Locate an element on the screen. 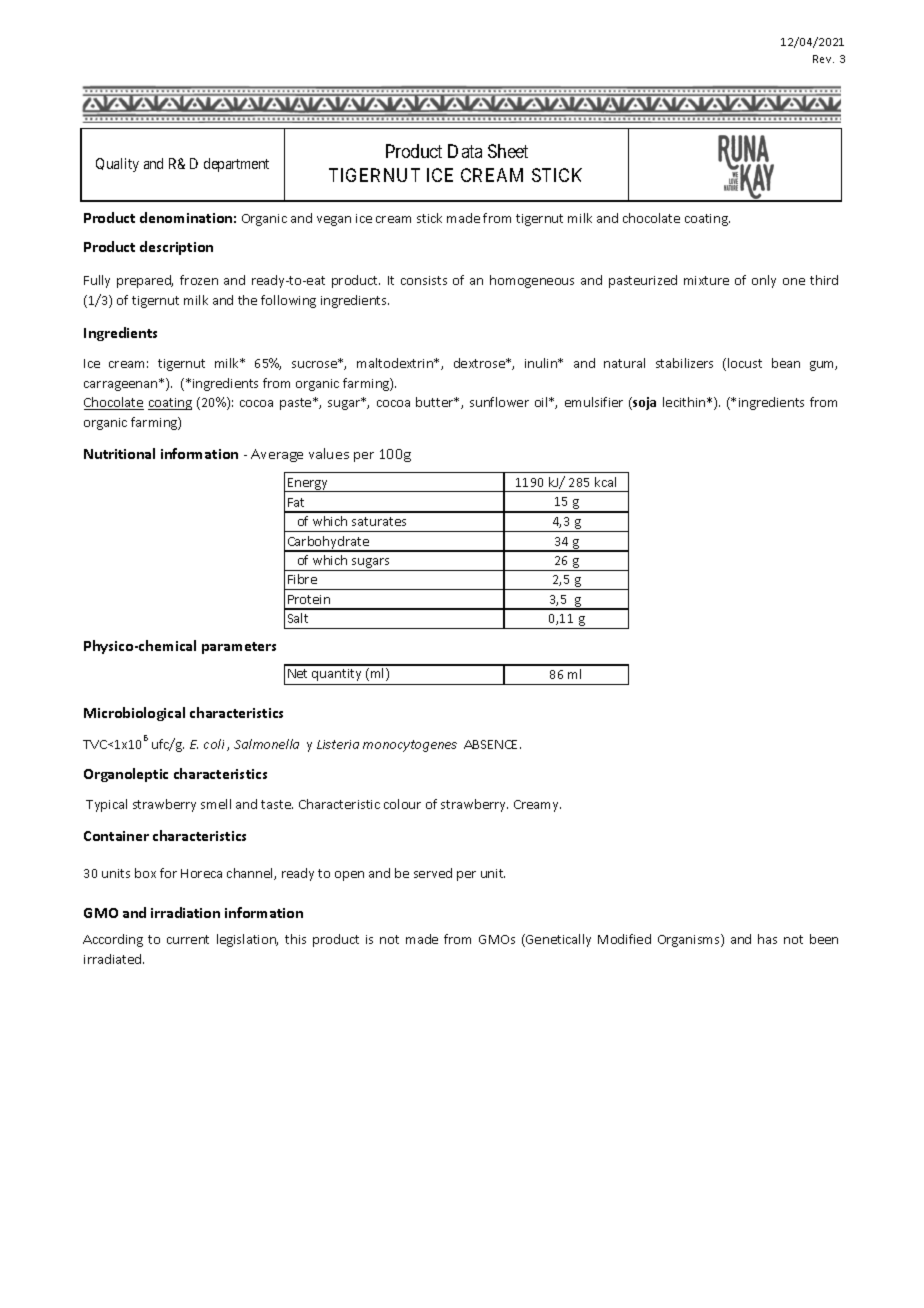 The image size is (924, 1308). department is located at coordinates (236, 165).
